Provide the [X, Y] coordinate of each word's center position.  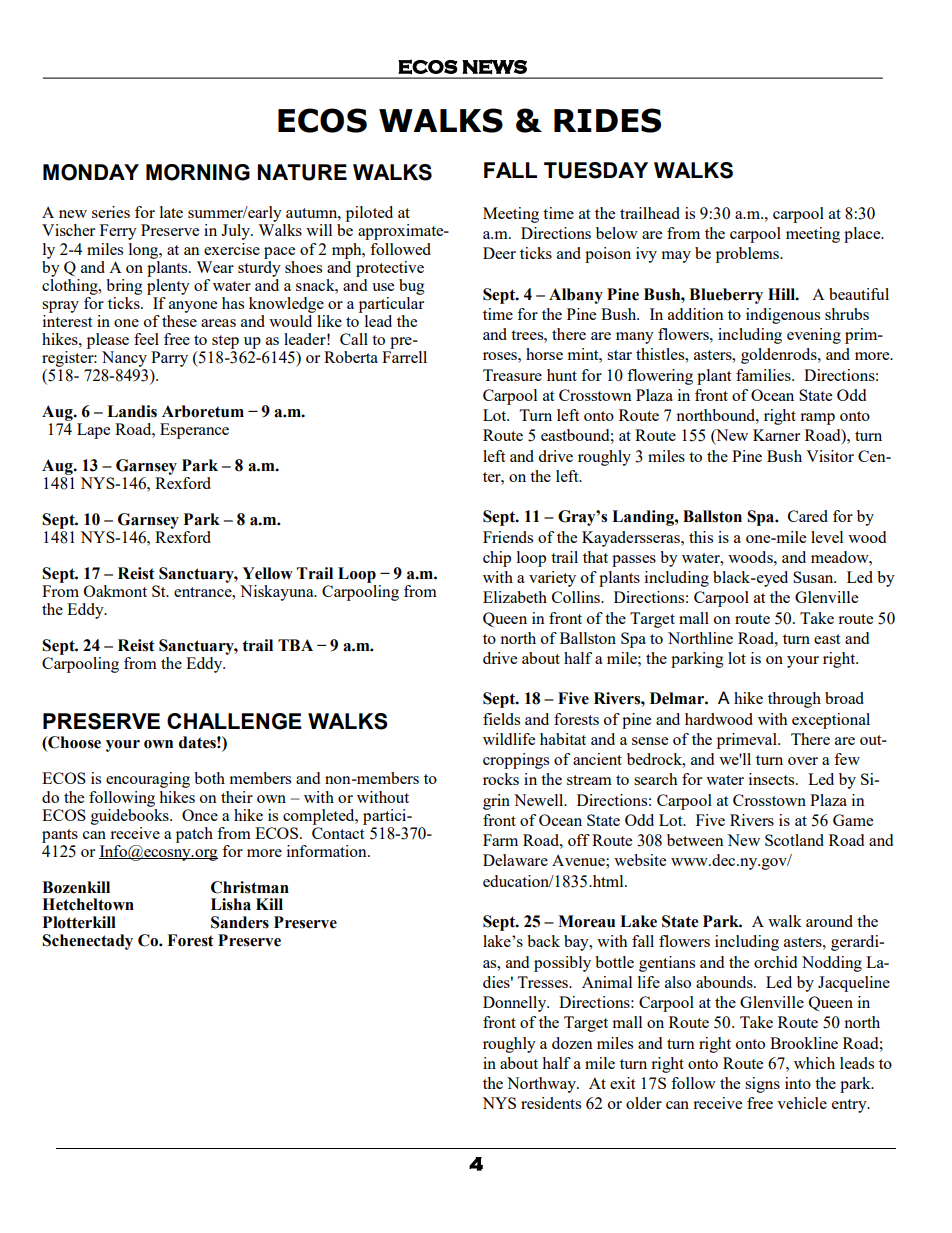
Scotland [794, 840]
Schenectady [87, 942]
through [794, 700]
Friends [508, 537]
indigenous [783, 316]
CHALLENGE [234, 721]
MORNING [198, 172]
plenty [168, 285]
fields [501, 719]
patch [194, 835]
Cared [808, 516]
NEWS [494, 67]
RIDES [607, 120]
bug [412, 287]
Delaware [515, 860]
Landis [132, 411]
